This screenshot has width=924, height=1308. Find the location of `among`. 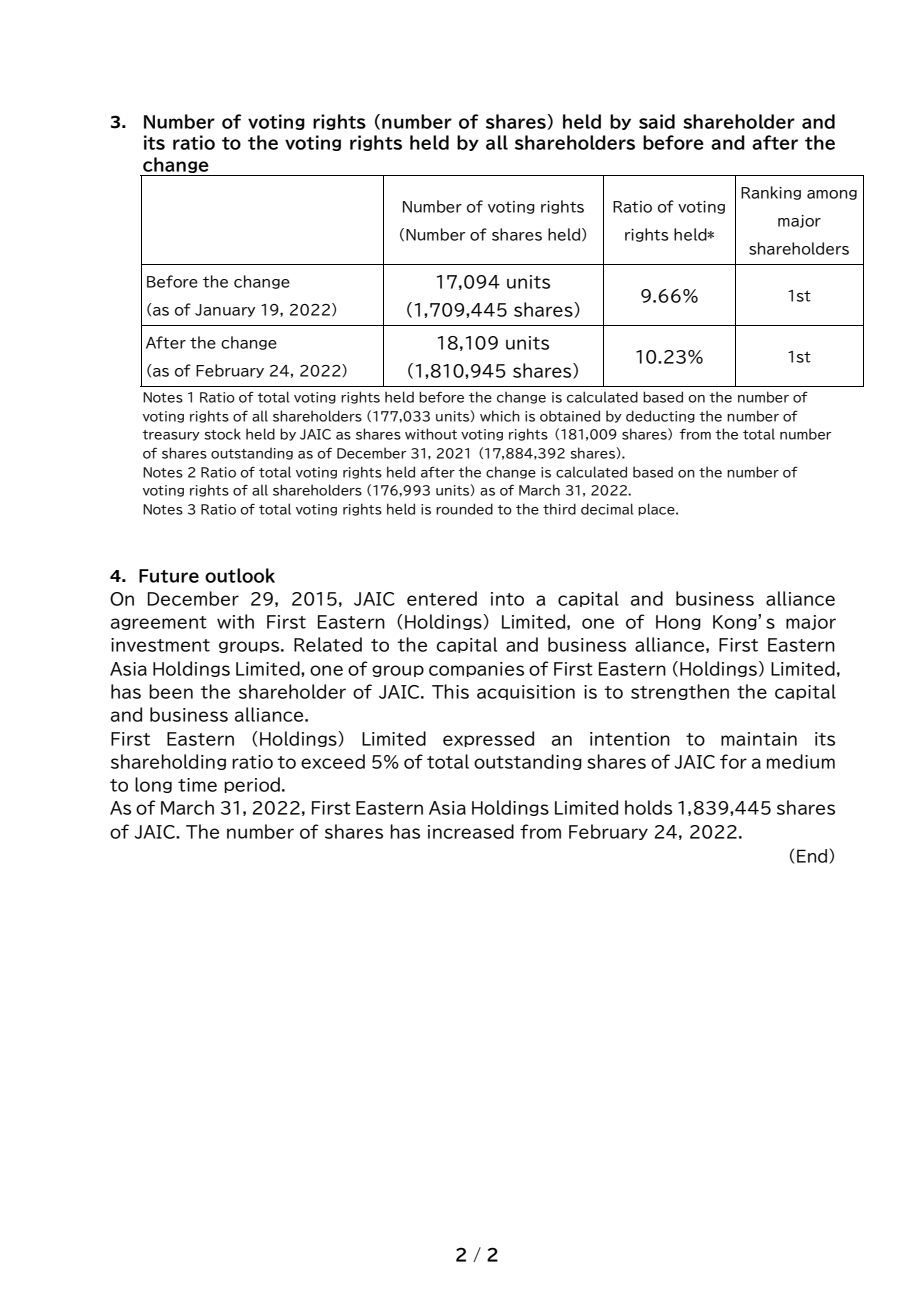

among is located at coordinates (832, 195).
